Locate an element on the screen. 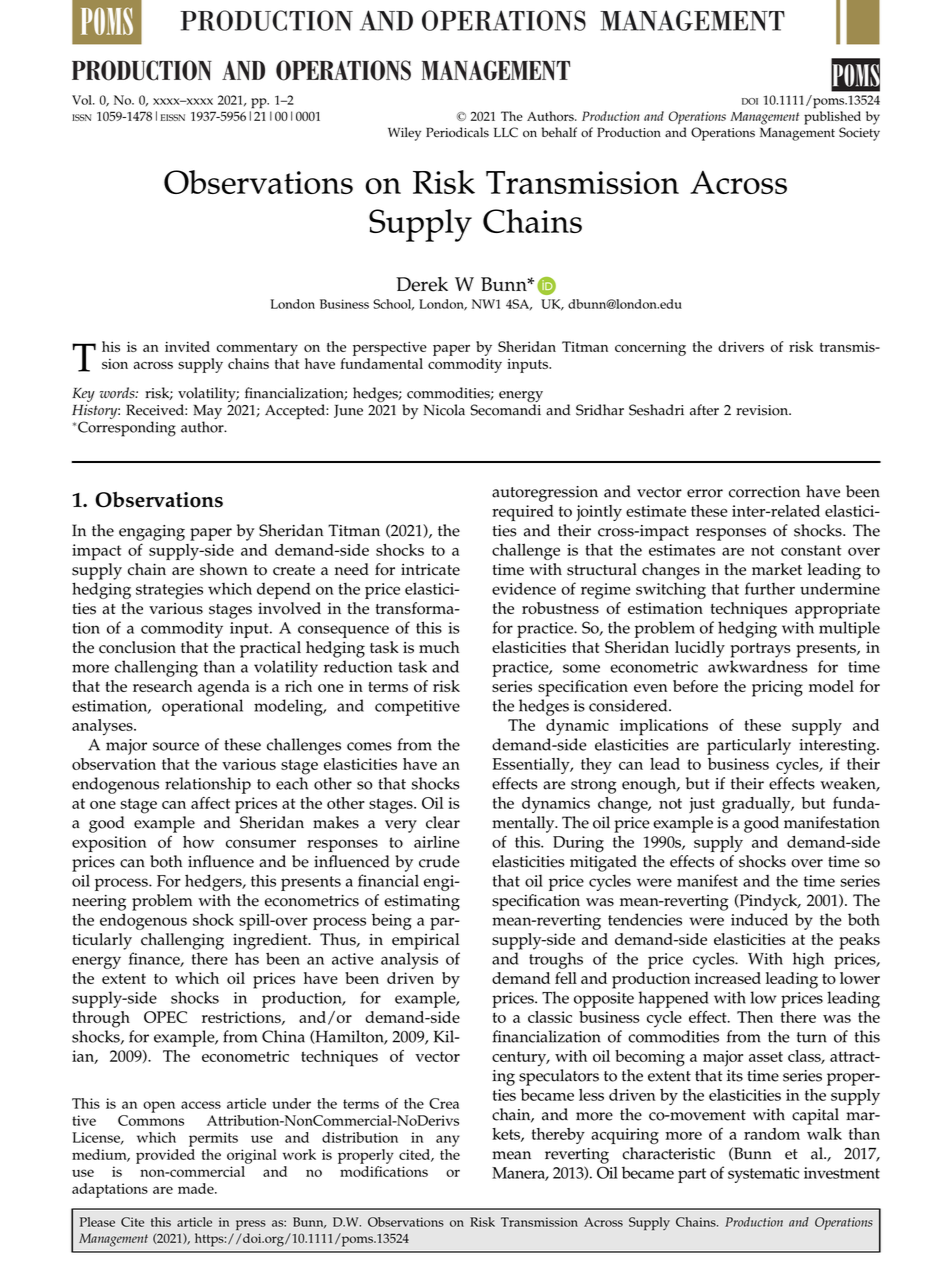 This screenshot has height=1275, width=952. any is located at coordinates (448, 1141).
